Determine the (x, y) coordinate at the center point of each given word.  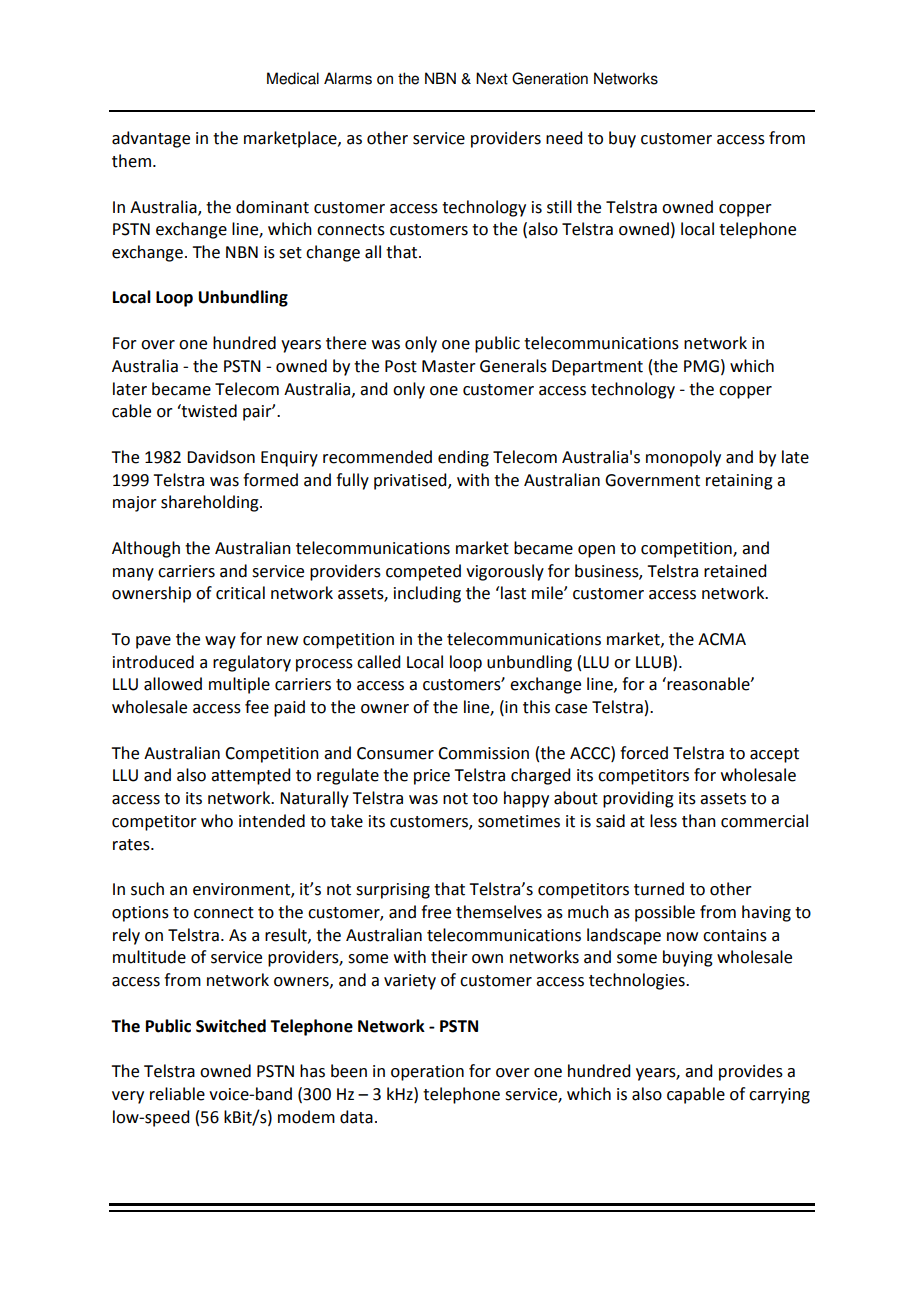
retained (735, 571)
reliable (177, 1094)
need (564, 138)
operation (427, 1073)
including (427, 594)
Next (492, 78)
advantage (151, 139)
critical (240, 593)
